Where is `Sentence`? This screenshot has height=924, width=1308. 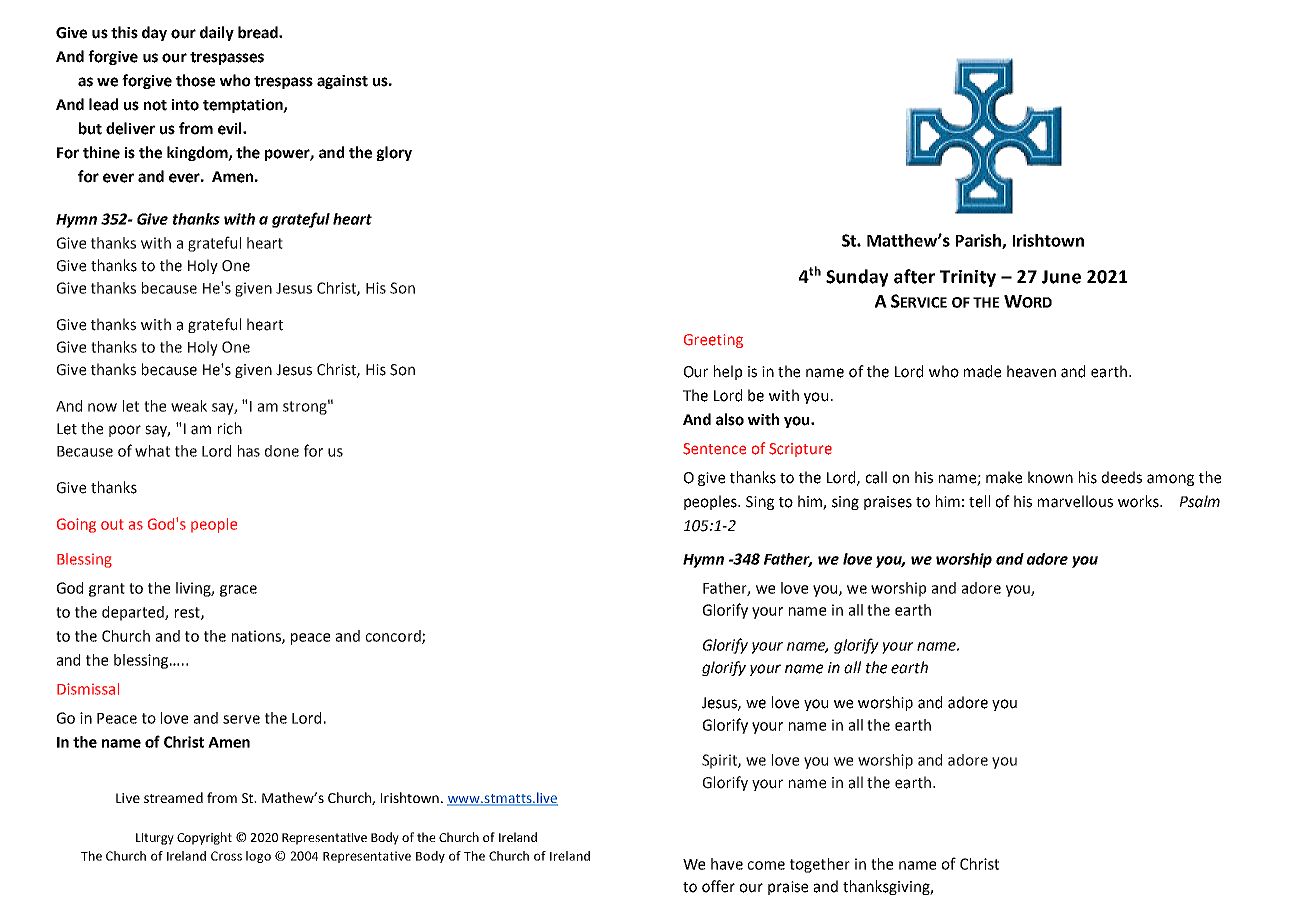
Sentence is located at coordinates (714, 449).
